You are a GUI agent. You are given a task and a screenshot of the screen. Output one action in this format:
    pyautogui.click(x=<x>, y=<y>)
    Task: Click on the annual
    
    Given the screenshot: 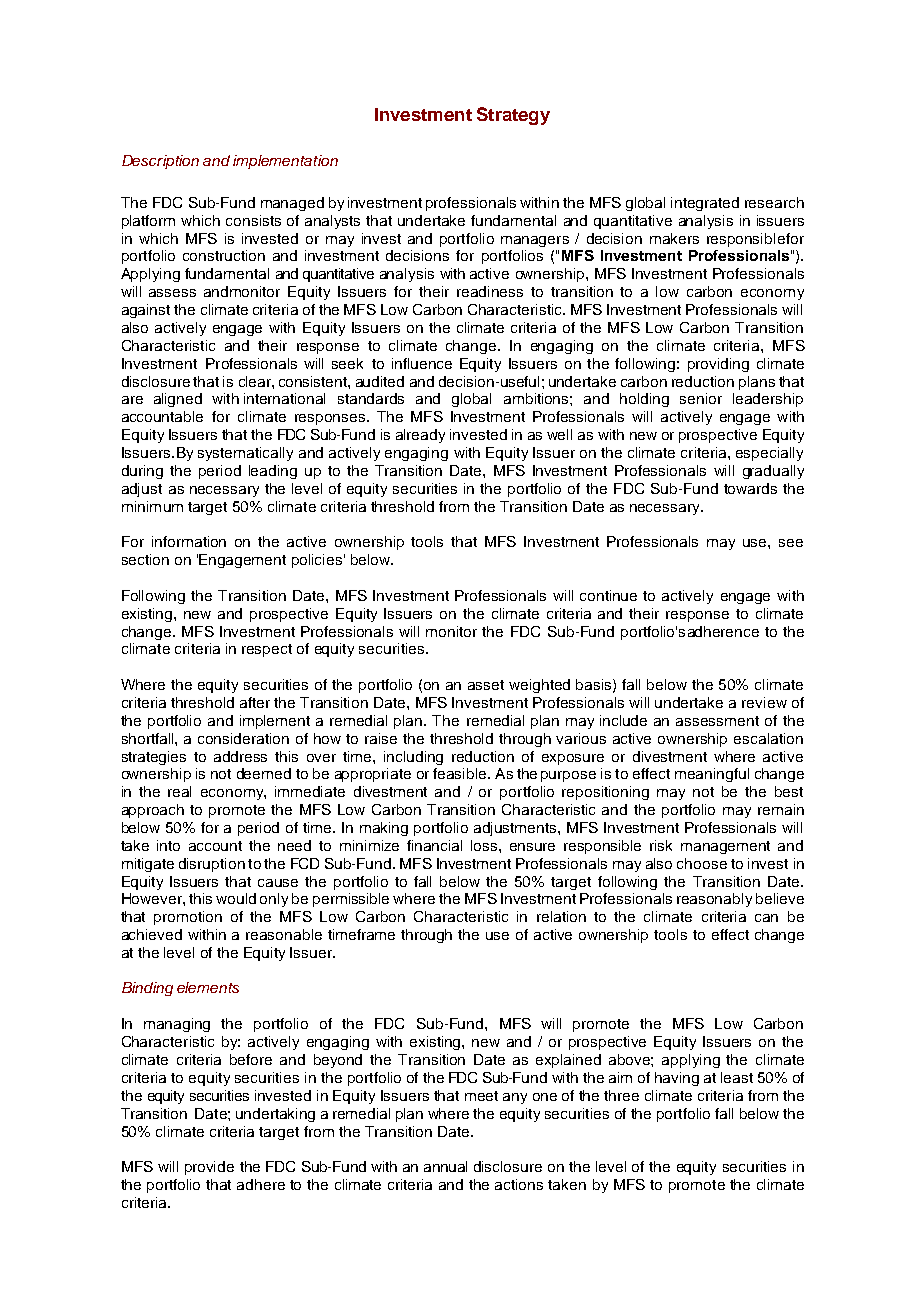 What is the action you would take?
    pyautogui.click(x=445, y=1166)
